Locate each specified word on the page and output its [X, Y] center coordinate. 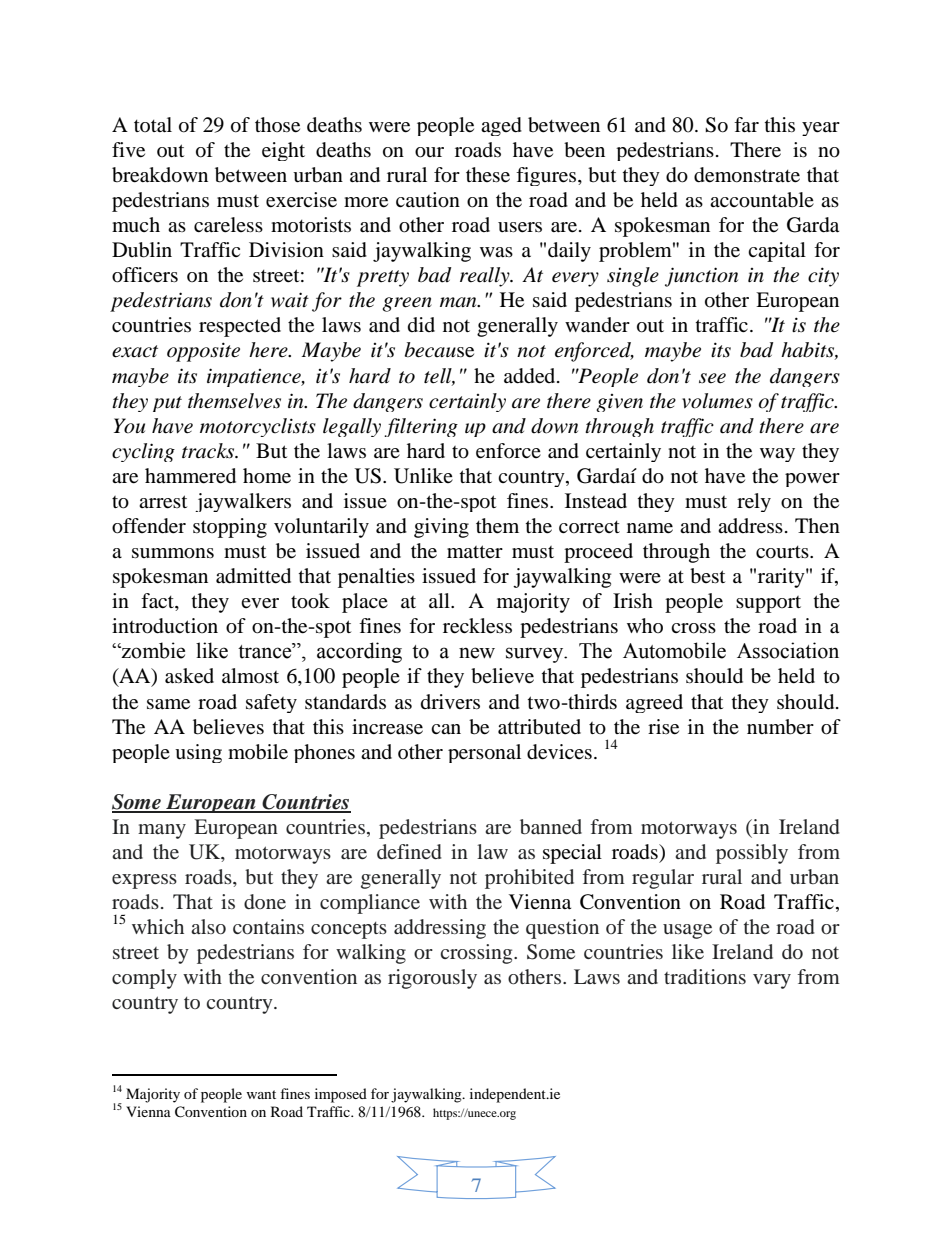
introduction [165, 626]
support [768, 604]
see [712, 378]
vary [772, 981]
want [261, 1094]
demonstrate [747, 175]
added [531, 376]
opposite [203, 352]
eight [283, 151]
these [488, 175]
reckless [477, 626]
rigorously [432, 979]
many [162, 831]
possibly [752, 854]
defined [409, 851]
